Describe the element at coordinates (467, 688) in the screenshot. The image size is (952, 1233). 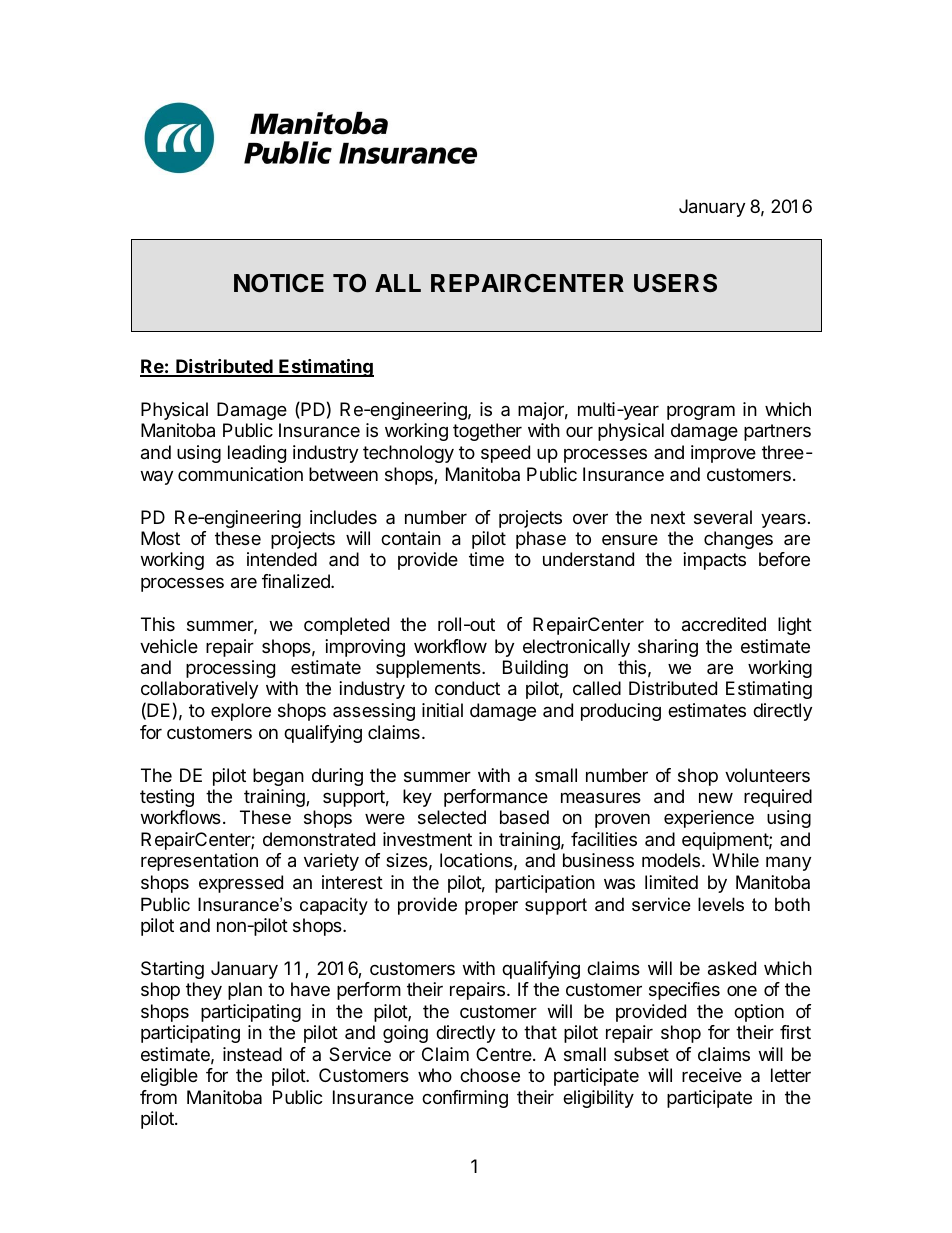
I see `conduct` at that location.
